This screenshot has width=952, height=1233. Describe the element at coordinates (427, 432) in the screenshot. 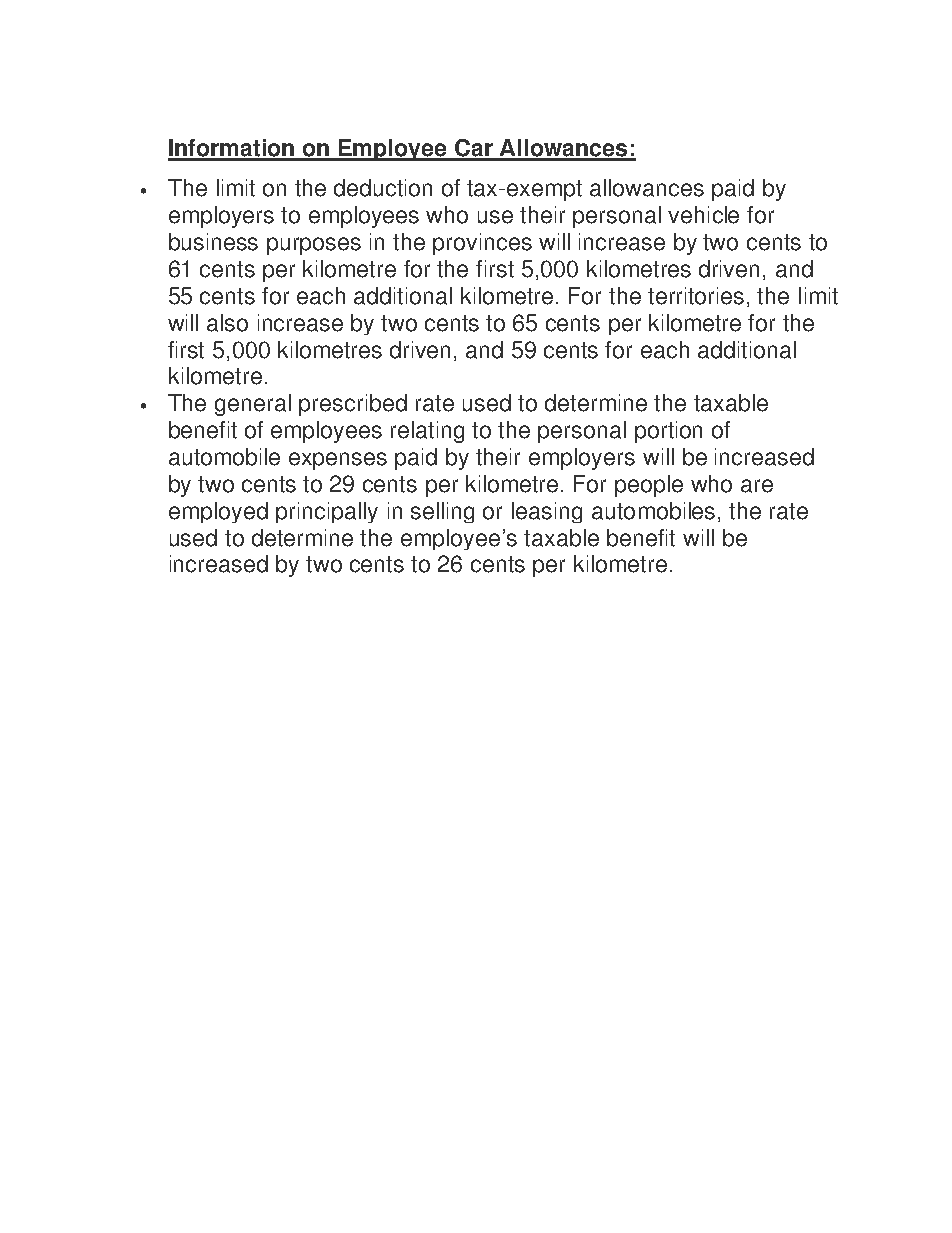

I see `relating` at that location.
